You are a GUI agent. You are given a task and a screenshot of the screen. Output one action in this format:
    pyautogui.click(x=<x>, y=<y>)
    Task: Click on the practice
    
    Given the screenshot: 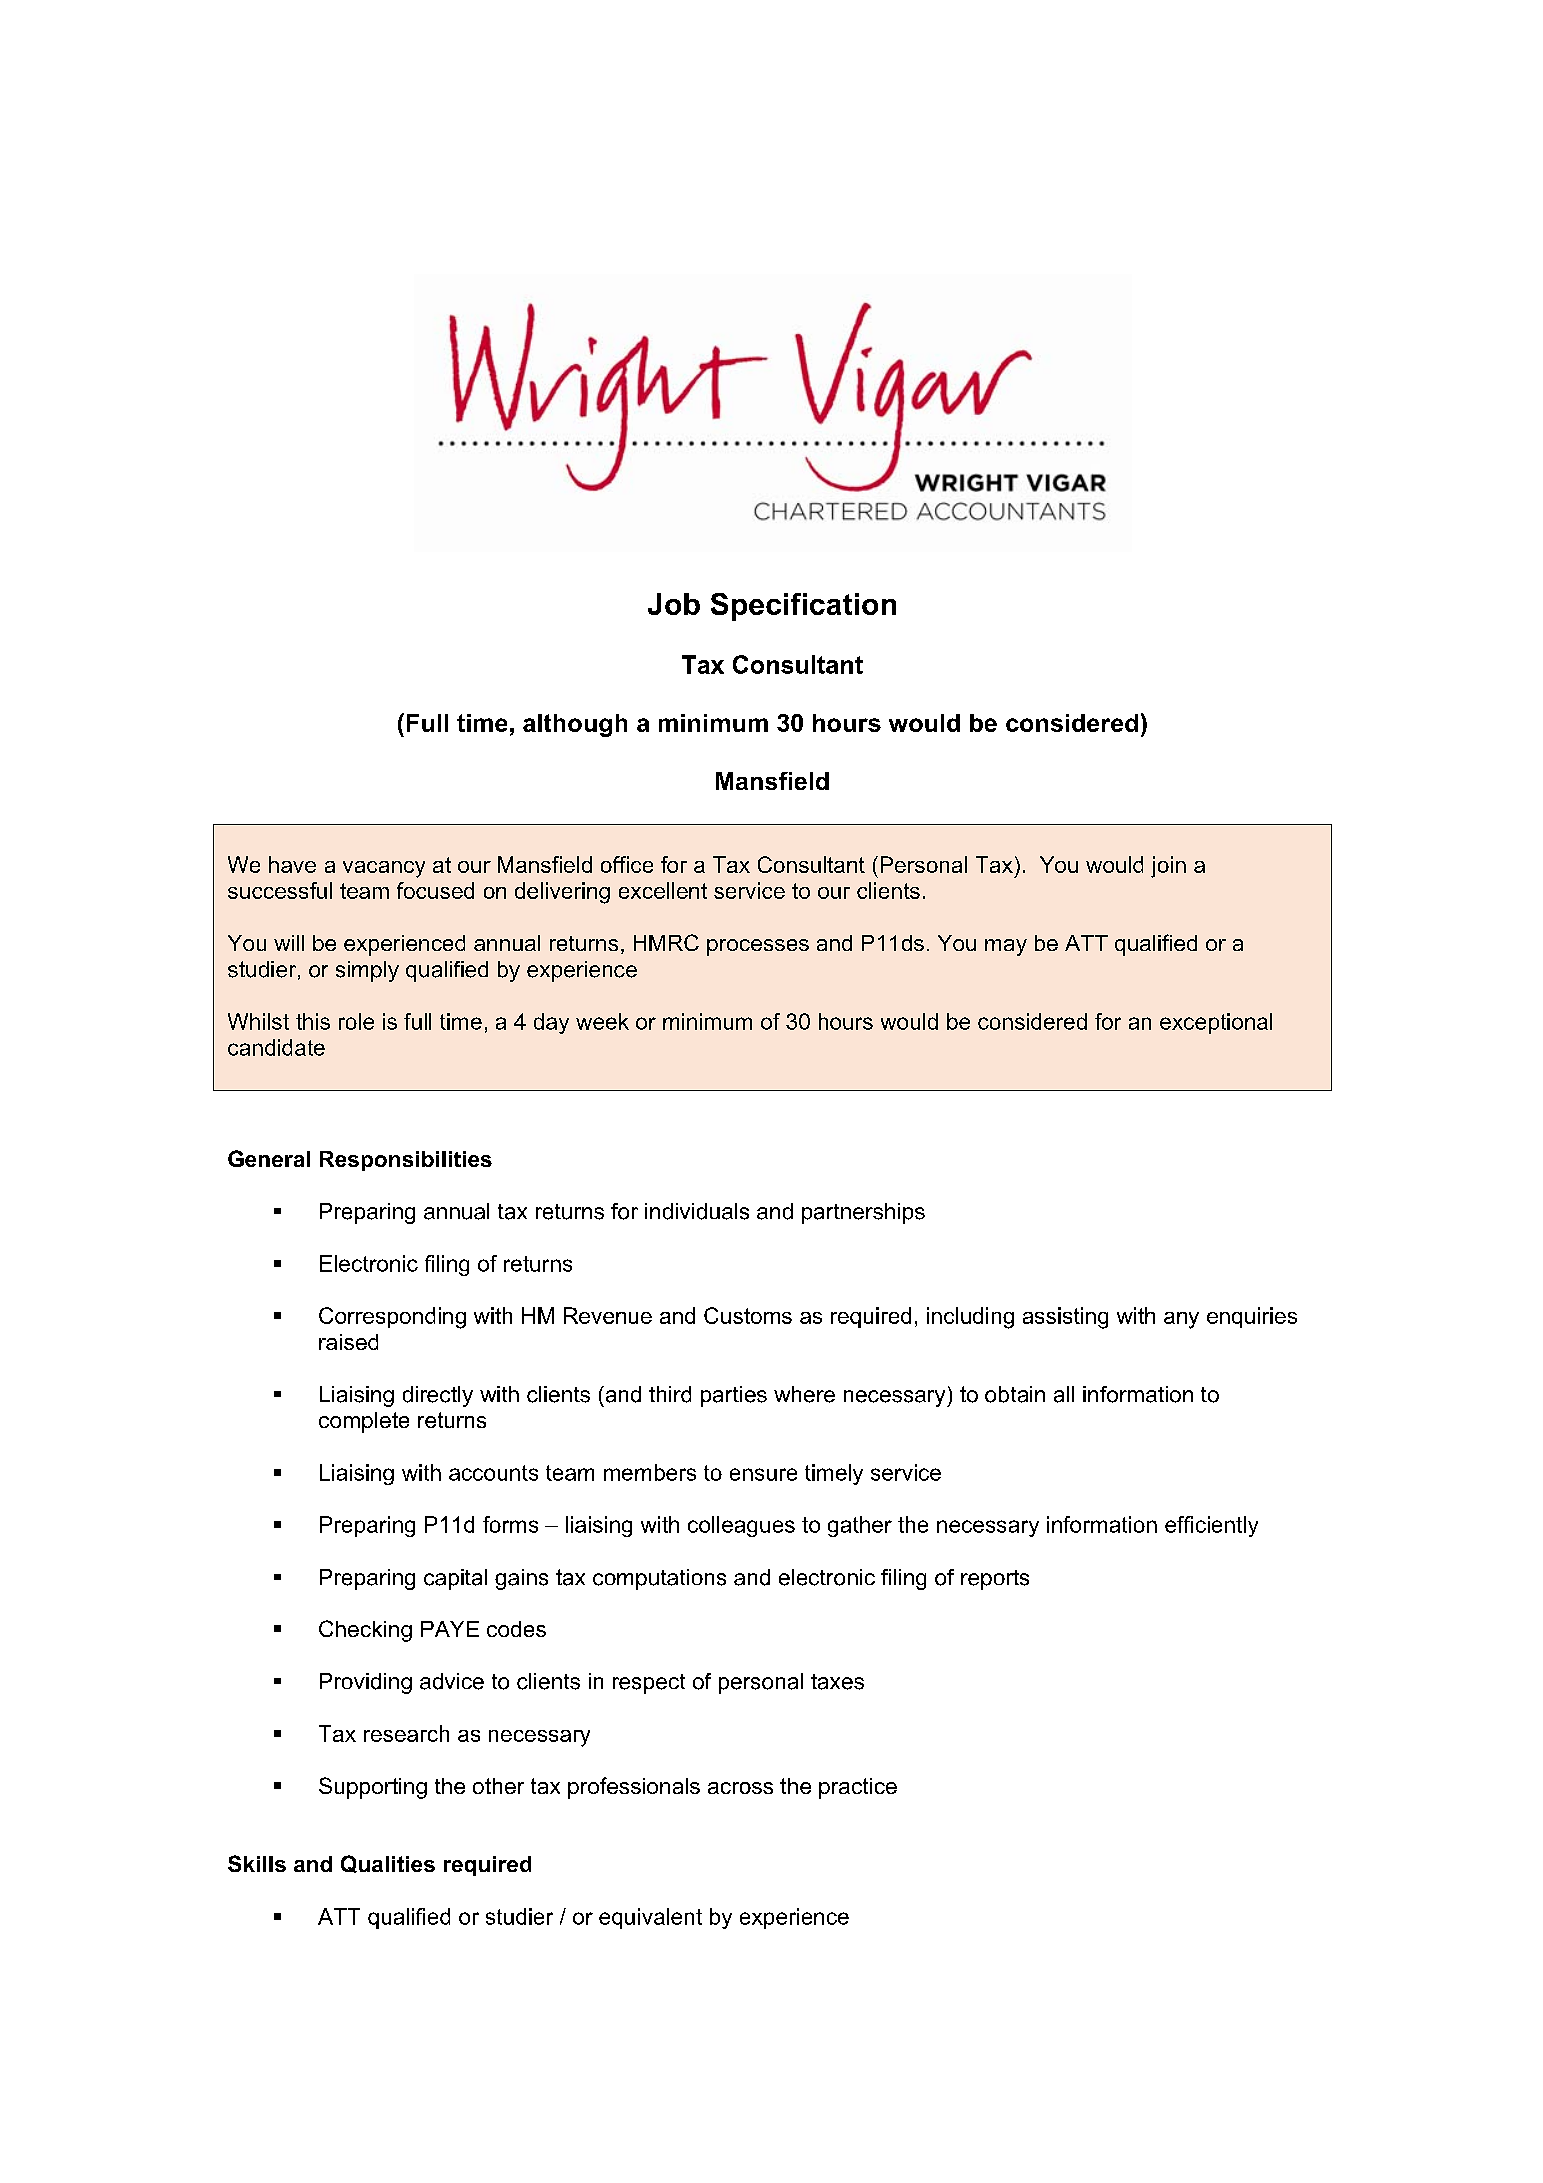 What is the action you would take?
    pyautogui.click(x=858, y=1788)
